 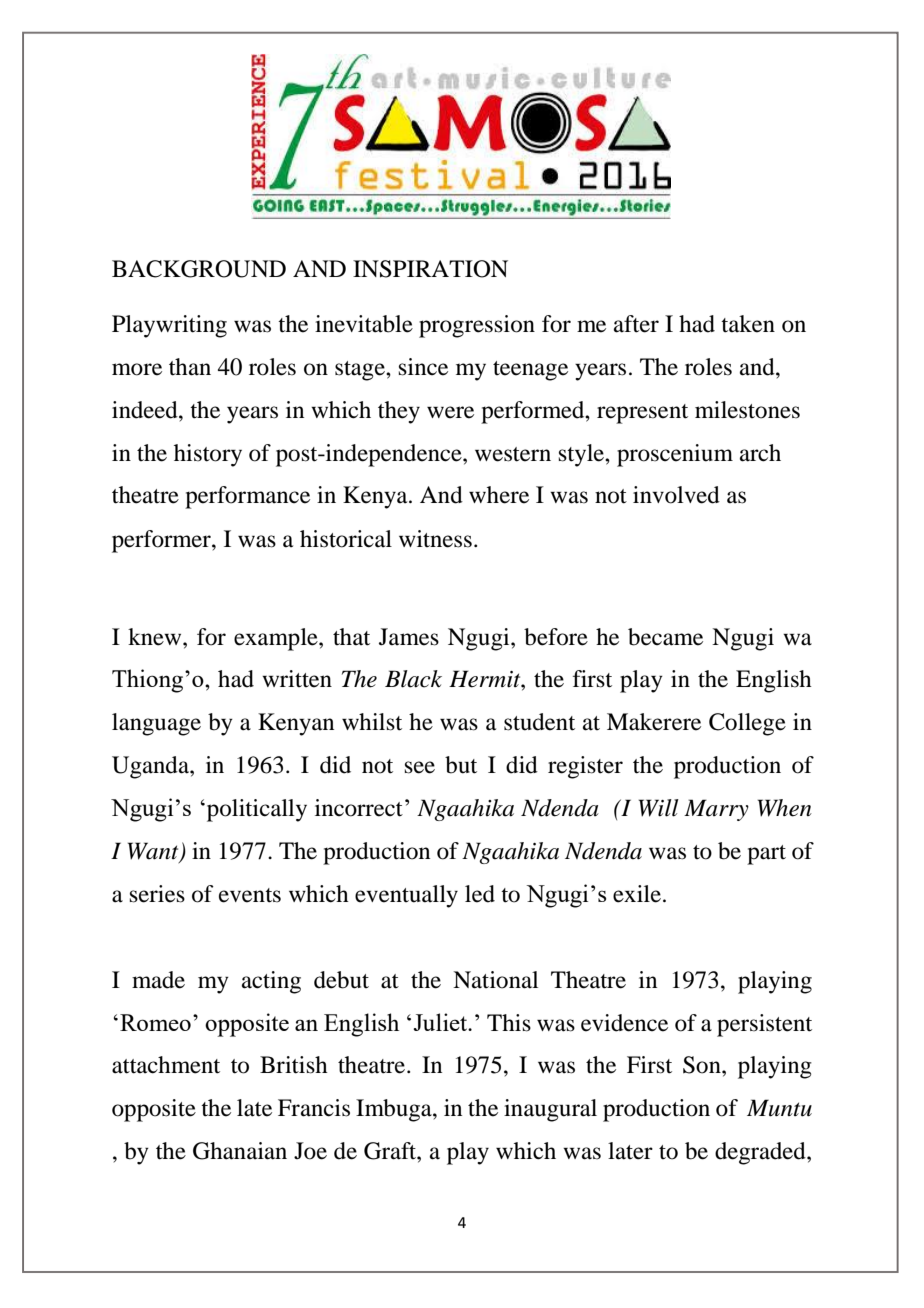 What do you see at coordinates (240, 1151) in the screenshot?
I see `Ghanaian` at bounding box center [240, 1151].
